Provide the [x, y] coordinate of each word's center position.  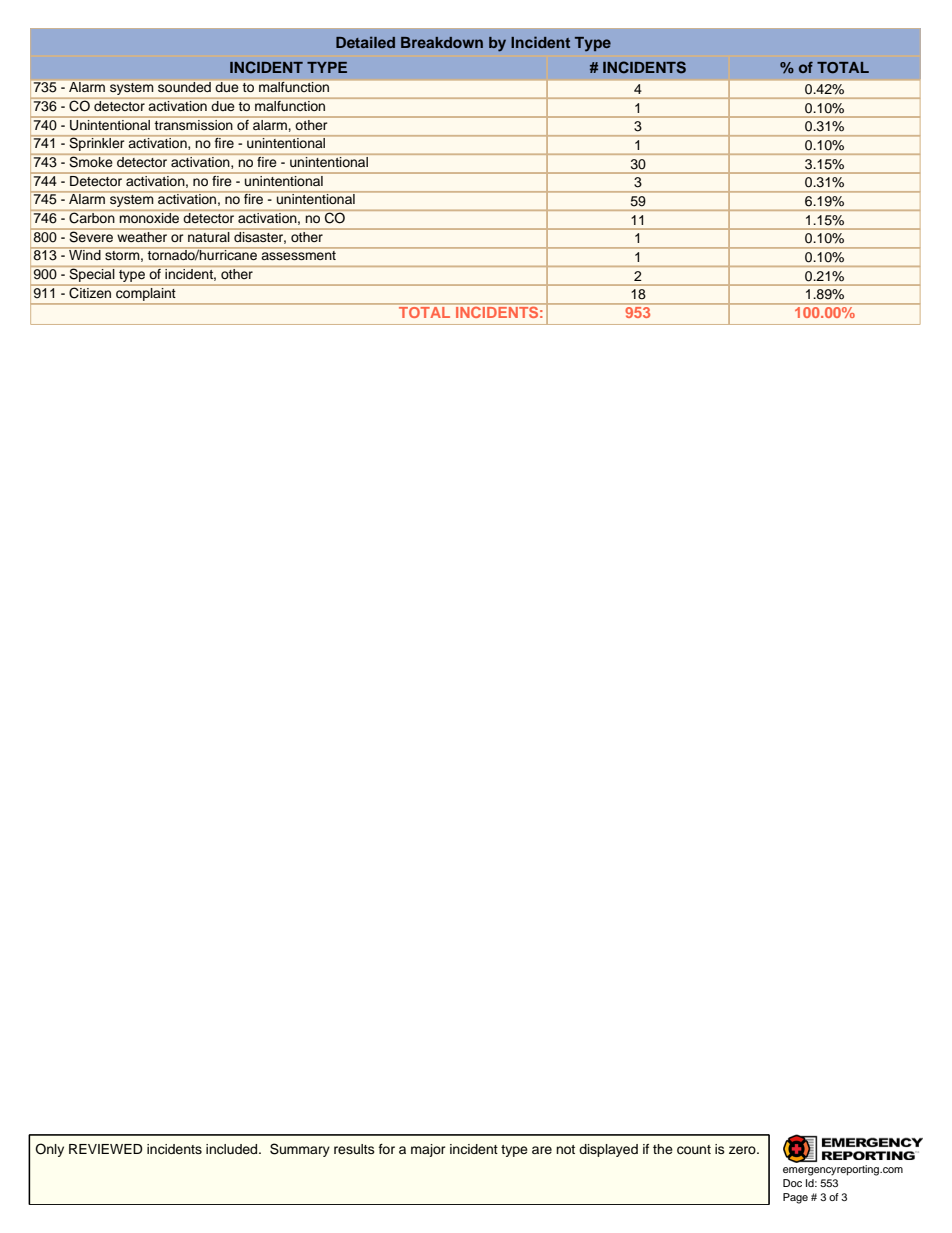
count [694, 1149]
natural [209, 235]
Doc [792, 1183]
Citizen [90, 292]
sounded [184, 87]
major [428, 1150]
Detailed [365, 42]
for [387, 1149]
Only [49, 1150]
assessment [299, 255]
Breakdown [442, 42]
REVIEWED [105, 1149]
